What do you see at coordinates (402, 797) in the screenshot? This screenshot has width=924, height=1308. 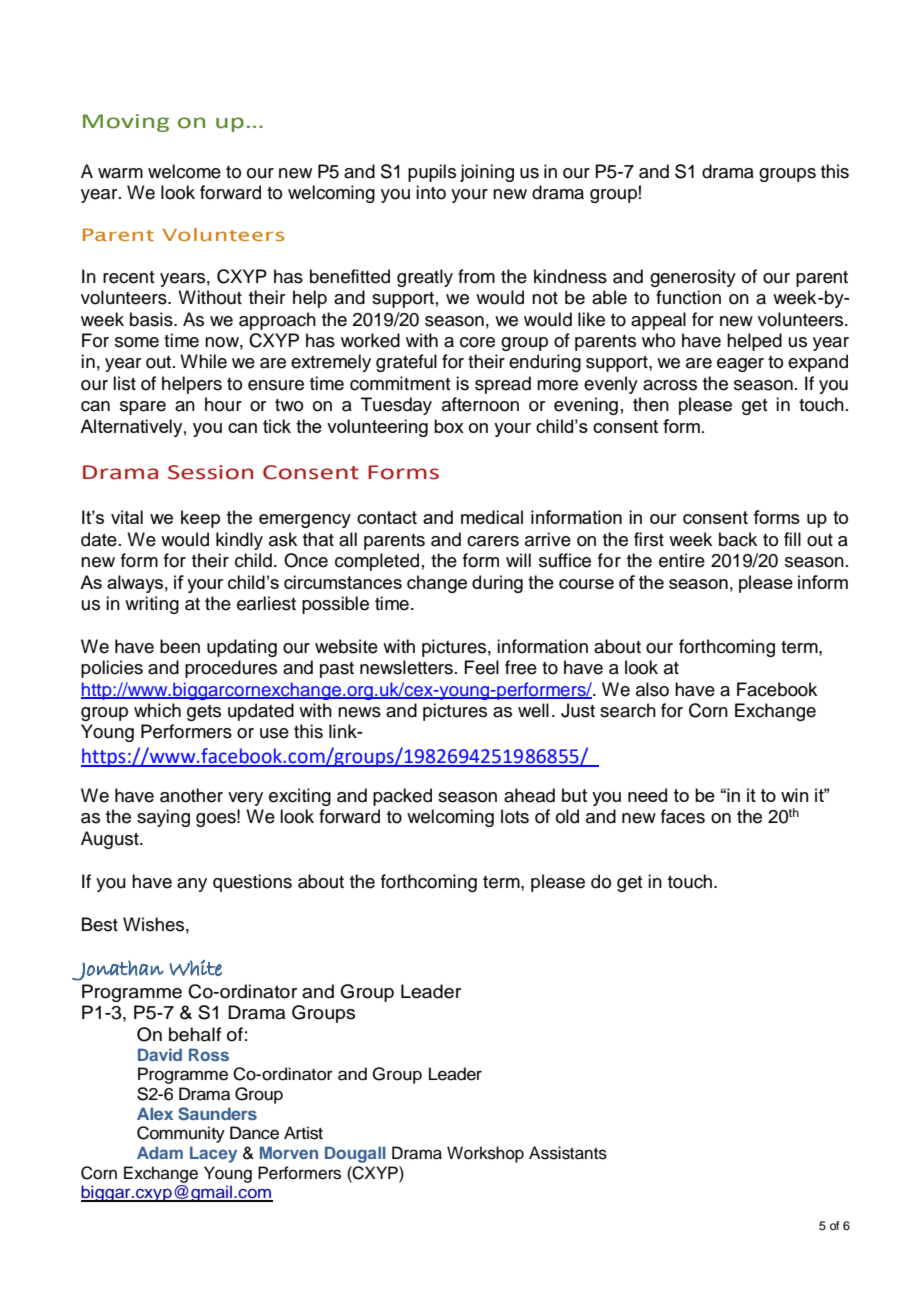 I see `packed` at bounding box center [402, 797].
